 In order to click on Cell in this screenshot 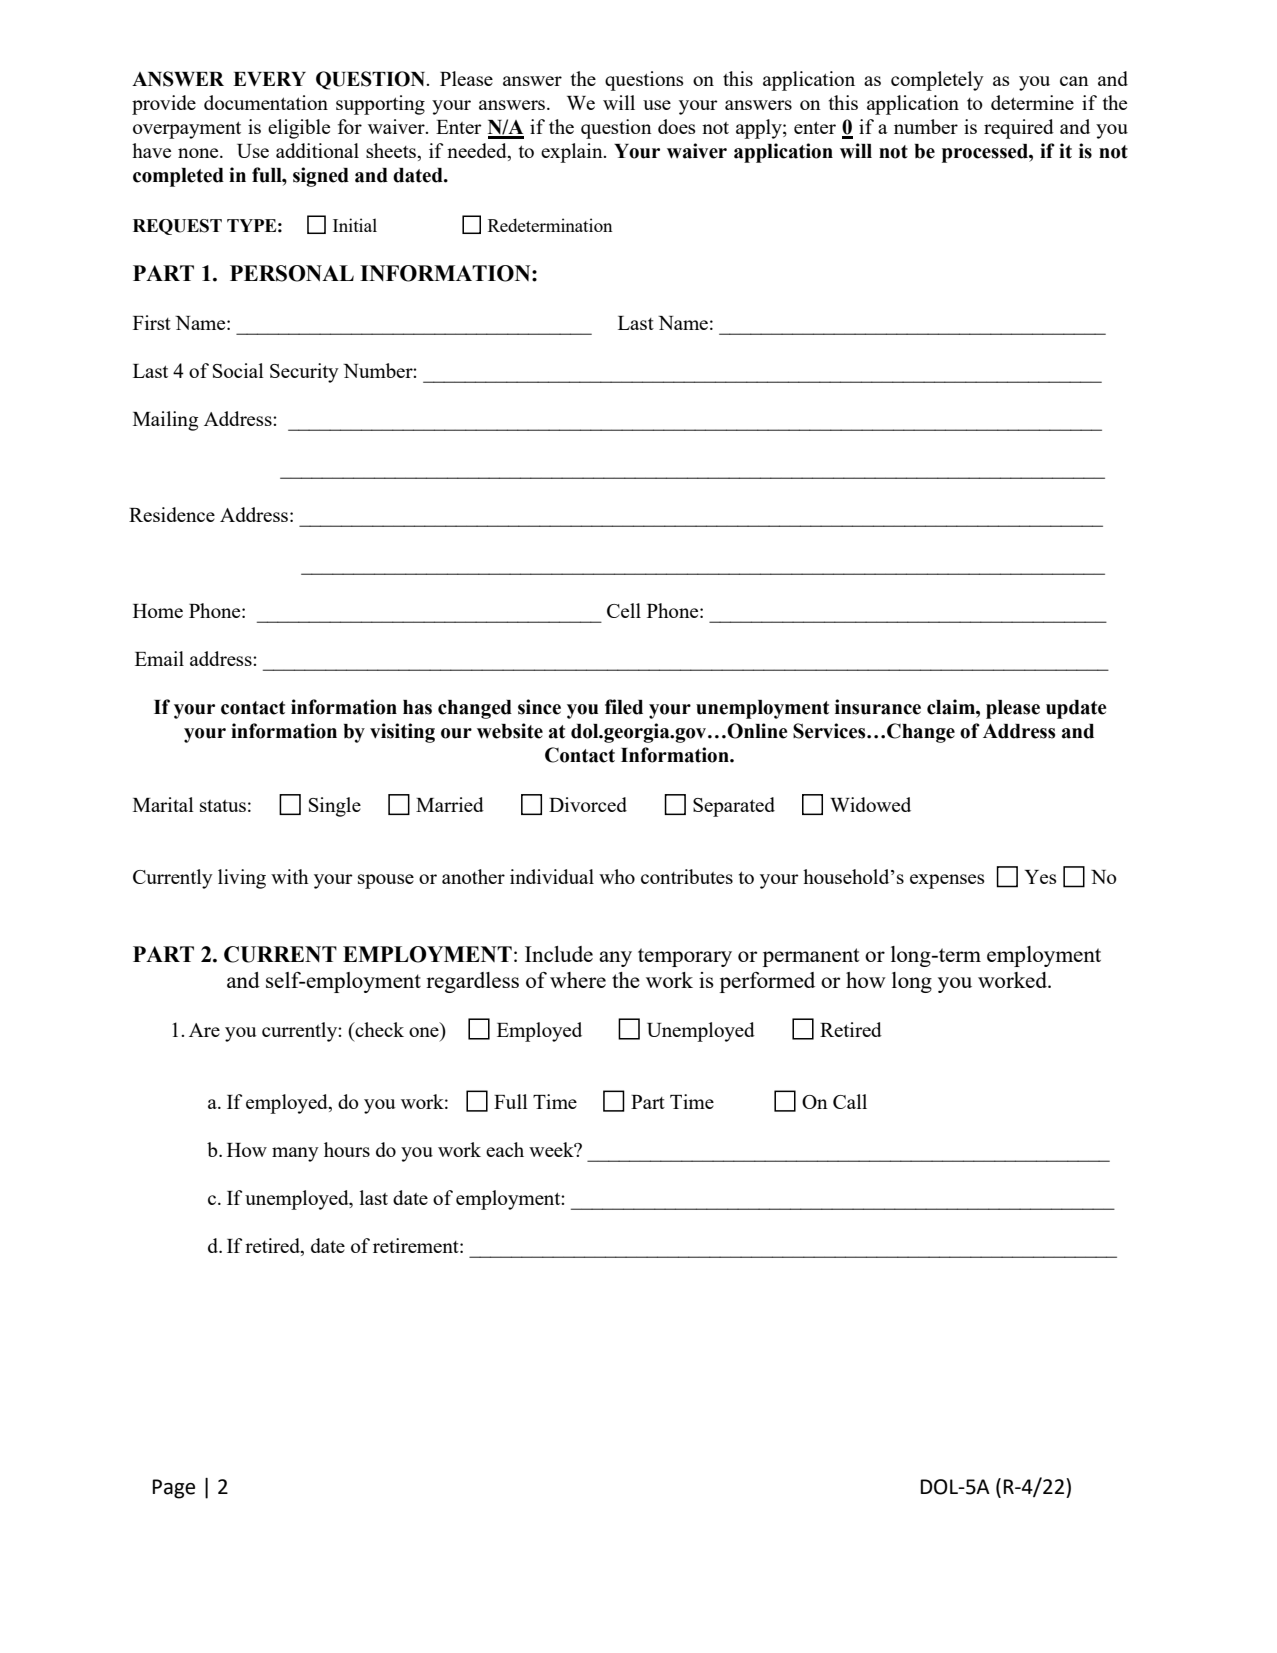, I will do `click(624, 610)`.
